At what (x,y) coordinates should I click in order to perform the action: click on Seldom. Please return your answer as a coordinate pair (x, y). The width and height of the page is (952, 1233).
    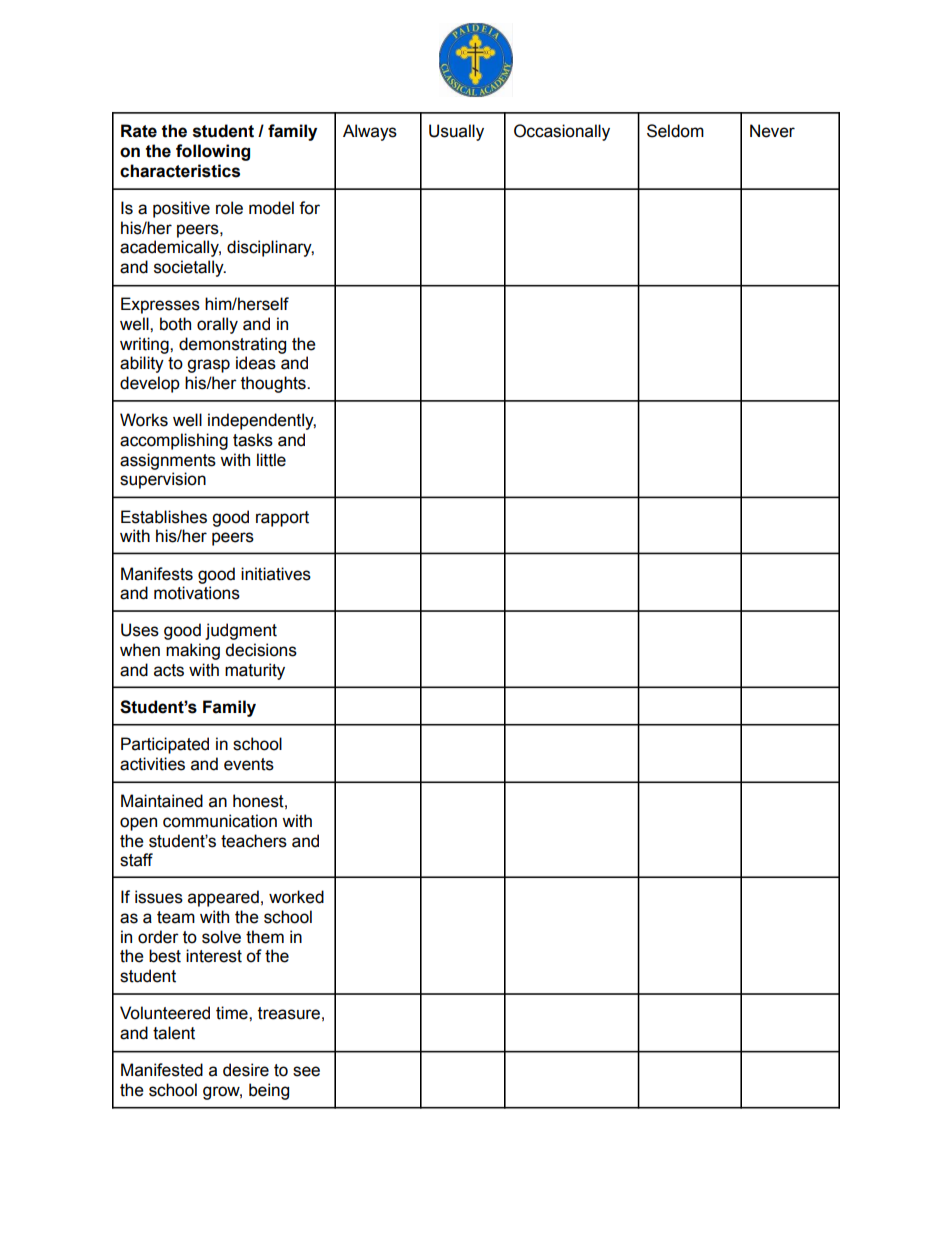
    Looking at the image, I should click on (675, 131).
